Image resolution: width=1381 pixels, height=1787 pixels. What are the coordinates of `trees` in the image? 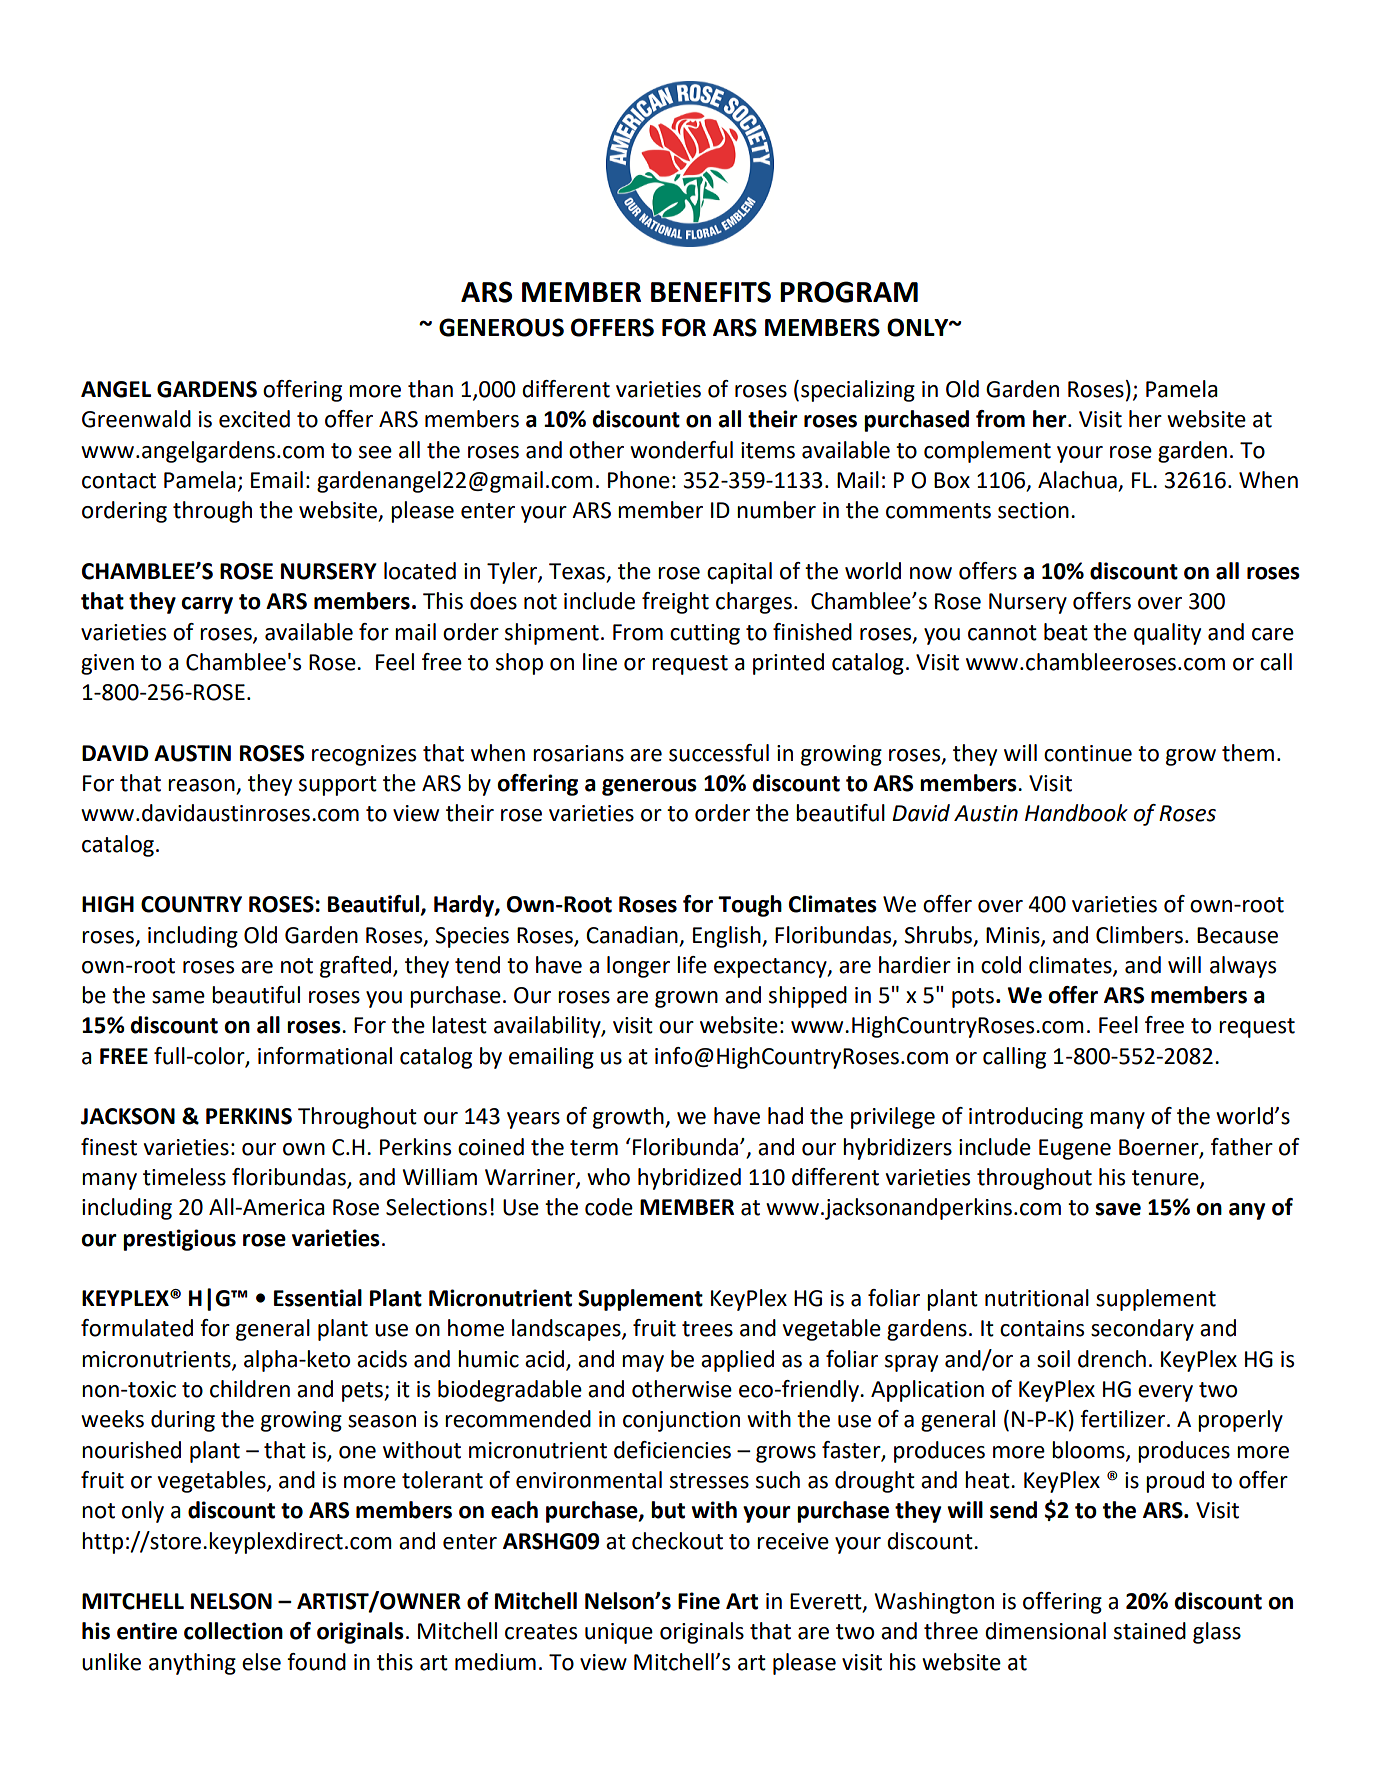 It's located at (707, 1329).
